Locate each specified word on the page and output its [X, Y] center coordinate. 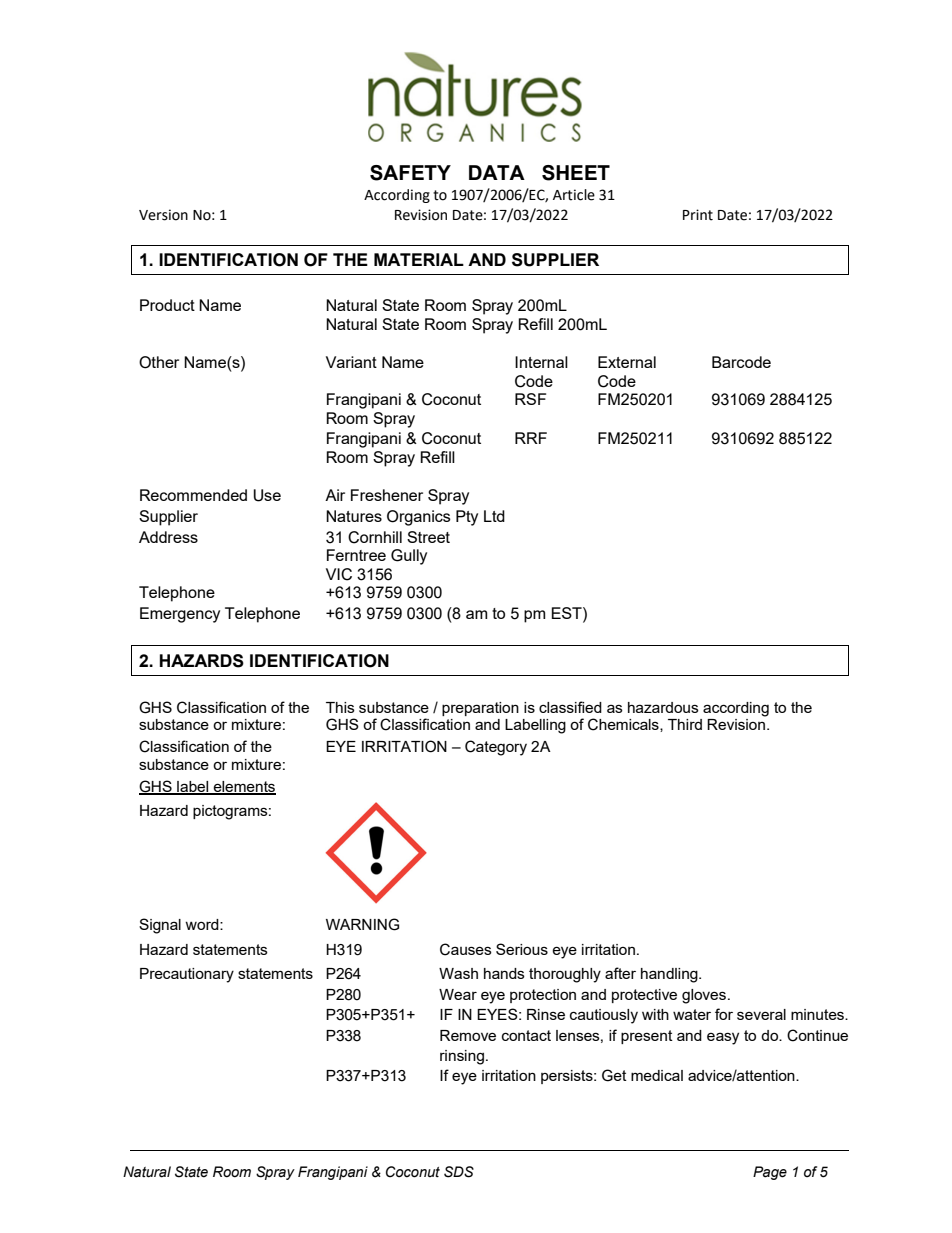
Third [685, 724]
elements [243, 787]
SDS [459, 1172]
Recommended [193, 495]
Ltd [494, 516]
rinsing [462, 1057]
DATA [497, 172]
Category [496, 748]
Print [698, 215]
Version [163, 215]
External [627, 362]
